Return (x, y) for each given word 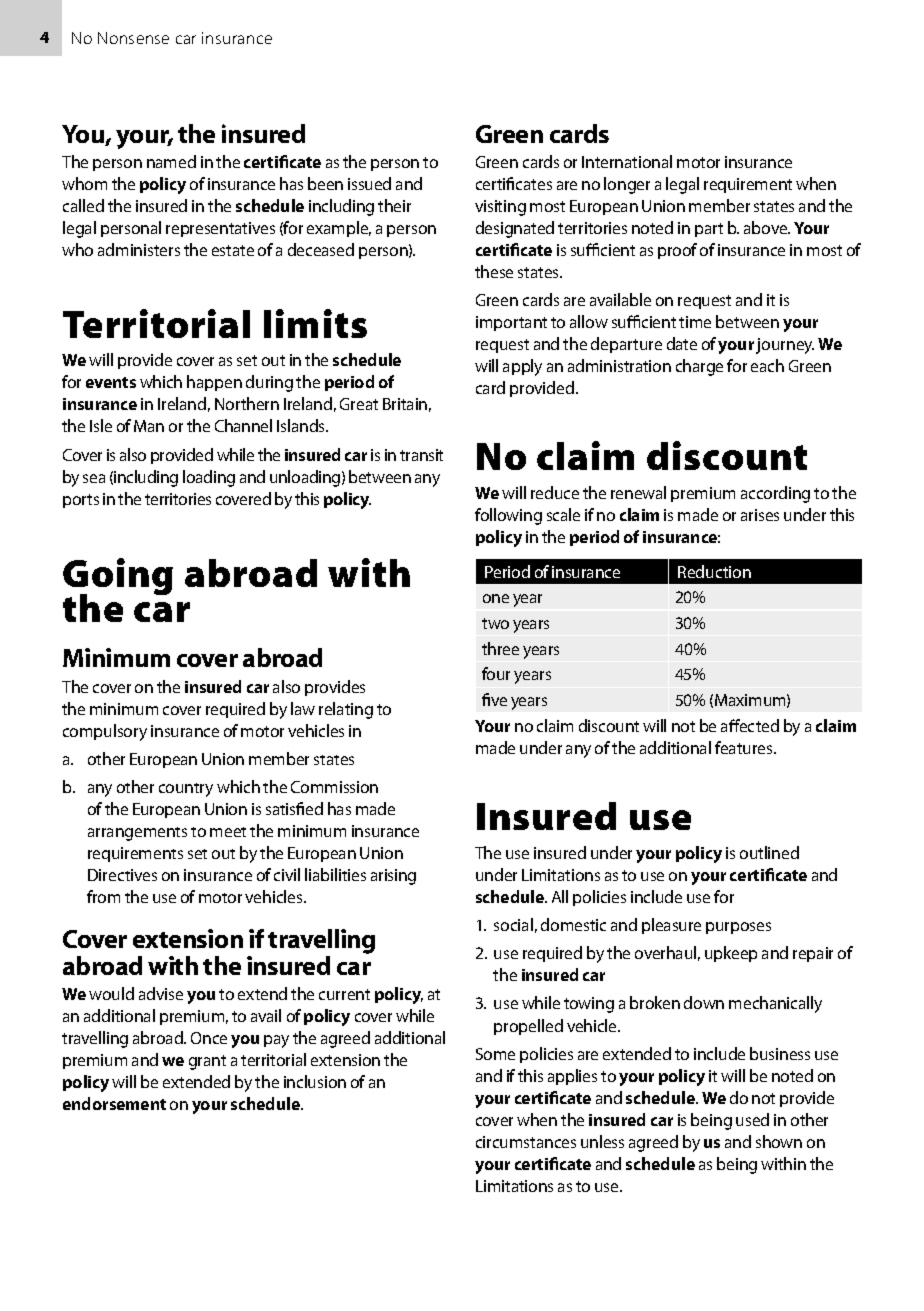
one (496, 598)
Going (118, 578)
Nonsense (133, 38)
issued (369, 183)
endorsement (114, 1103)
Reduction (714, 571)
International (627, 161)
